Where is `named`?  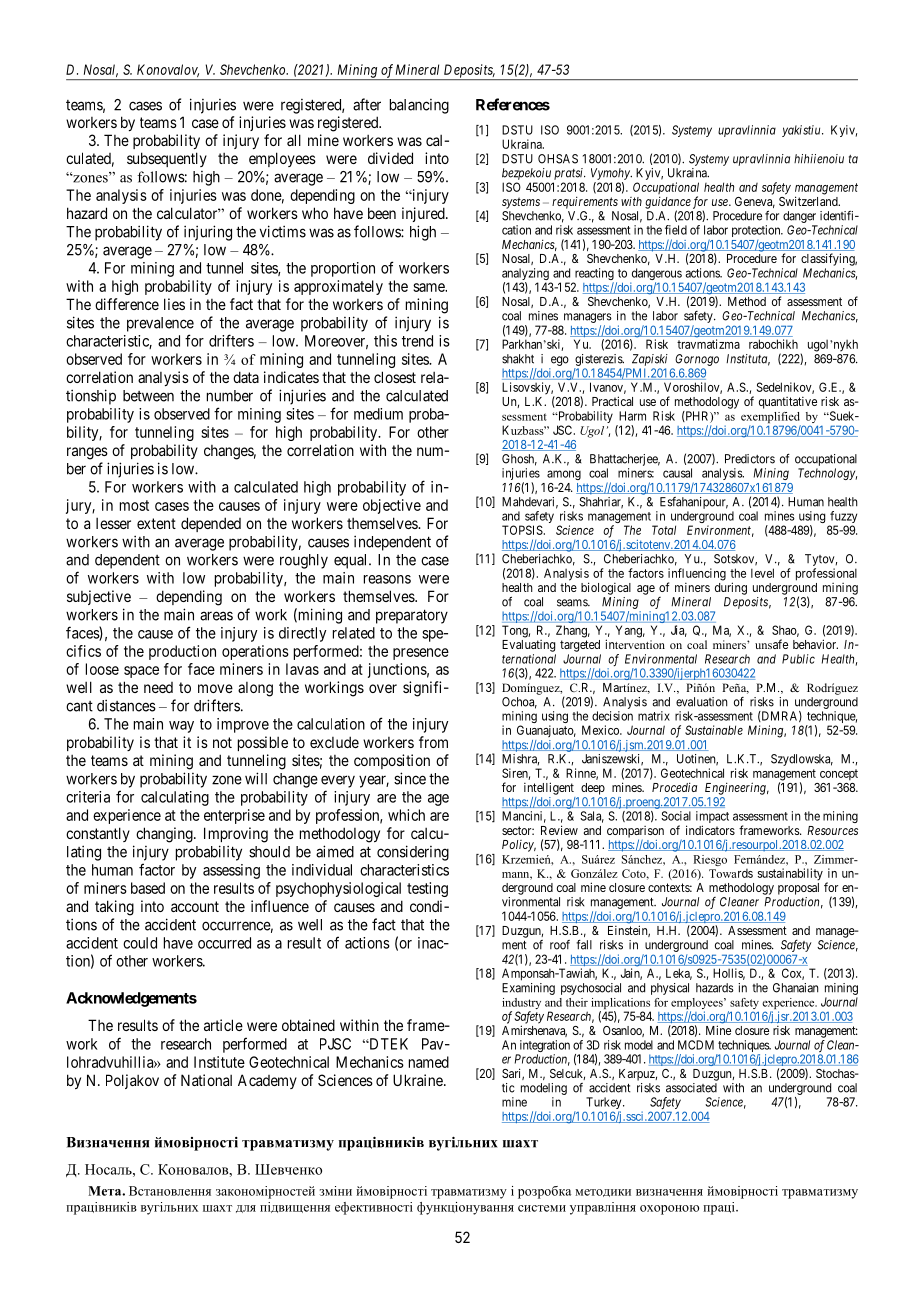 named is located at coordinates (429, 1062).
